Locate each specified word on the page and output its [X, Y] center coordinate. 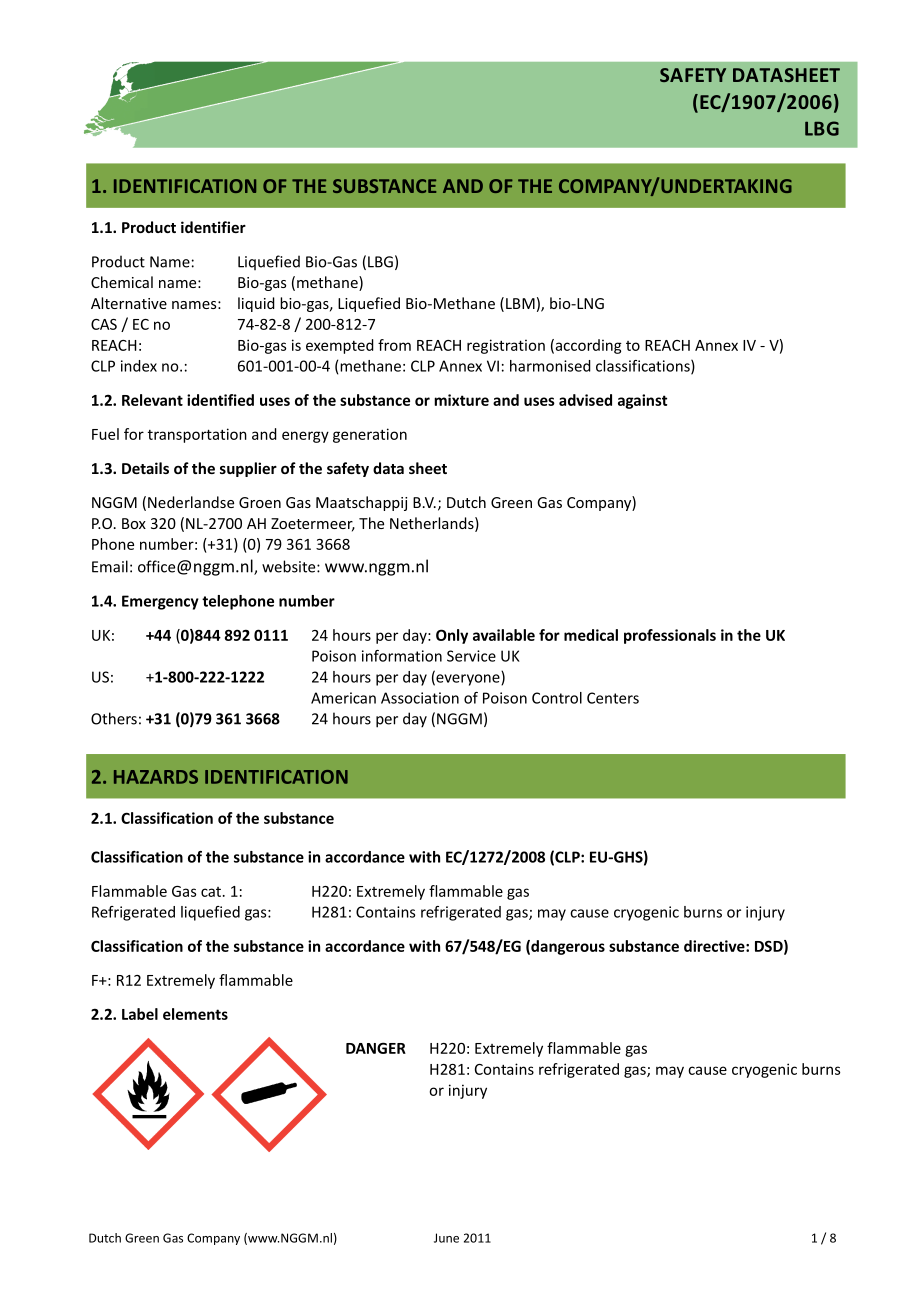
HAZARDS [156, 777]
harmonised [550, 366]
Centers [613, 698]
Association [420, 698]
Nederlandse [191, 502]
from [394, 345]
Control [557, 698]
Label [140, 1014]
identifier [213, 227]
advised [585, 400]
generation [370, 435]
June [446, 1238]
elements [195, 1014]
